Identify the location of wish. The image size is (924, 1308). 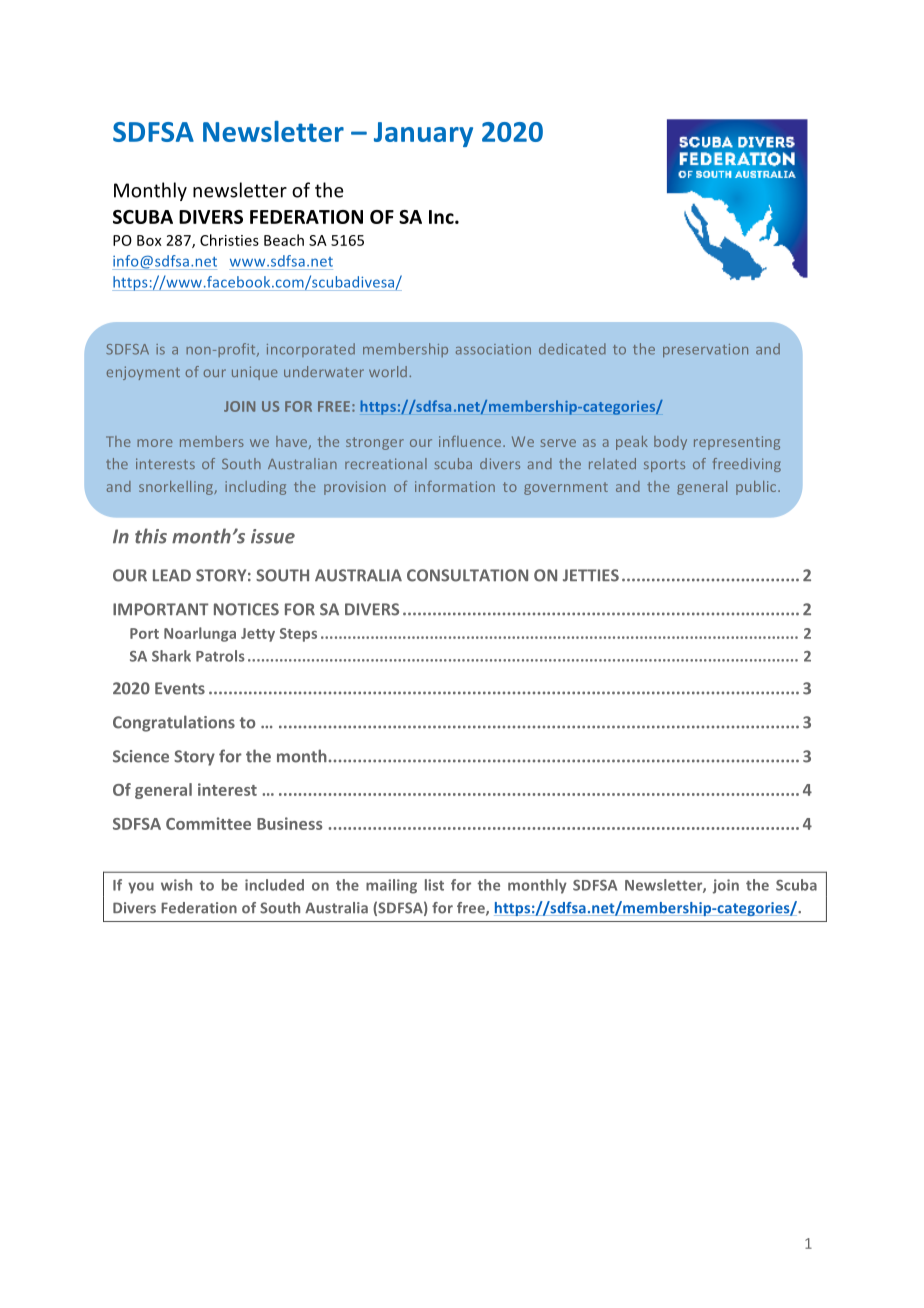
(176, 885).
